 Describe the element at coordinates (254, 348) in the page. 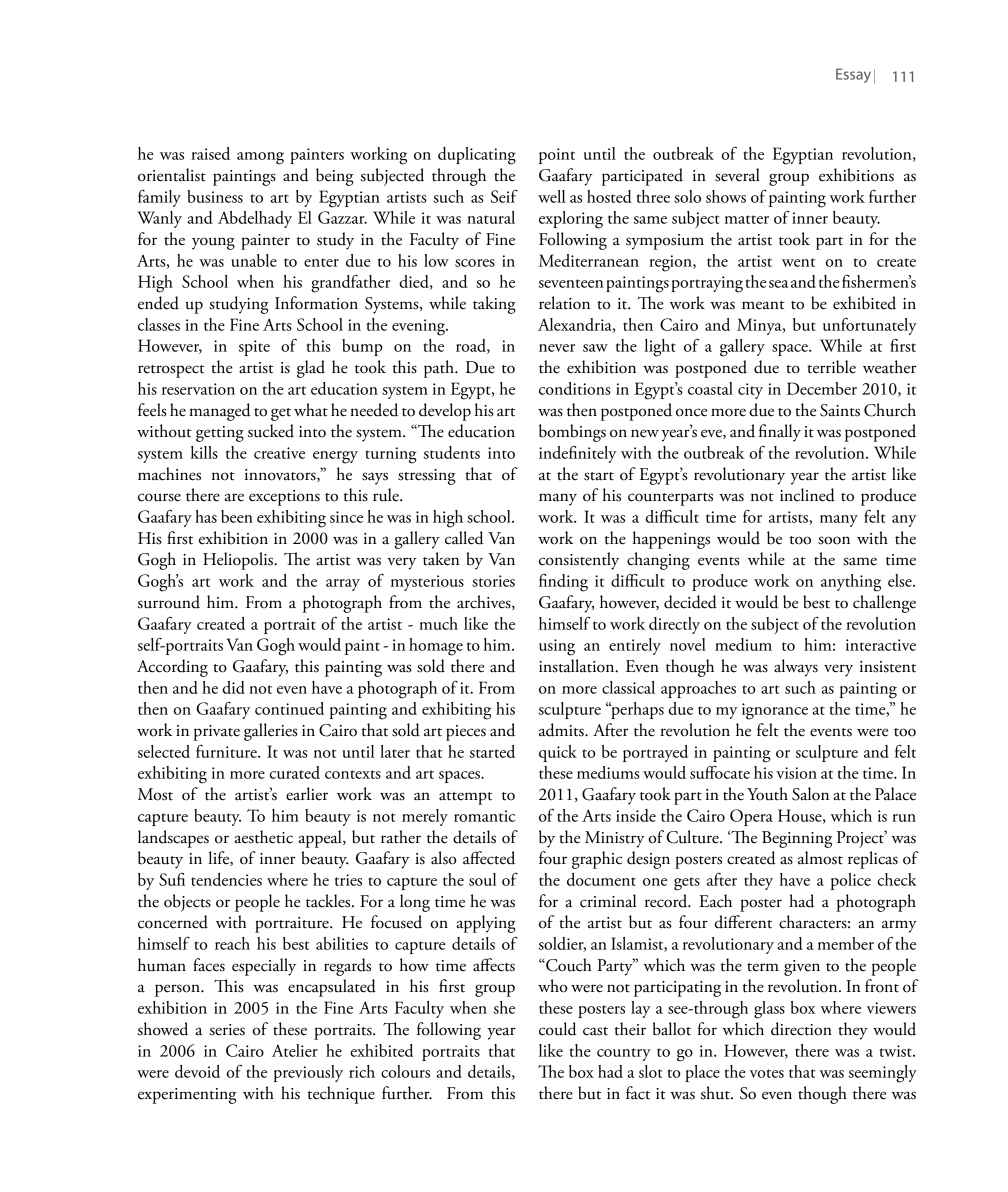

I see `spite` at that location.
